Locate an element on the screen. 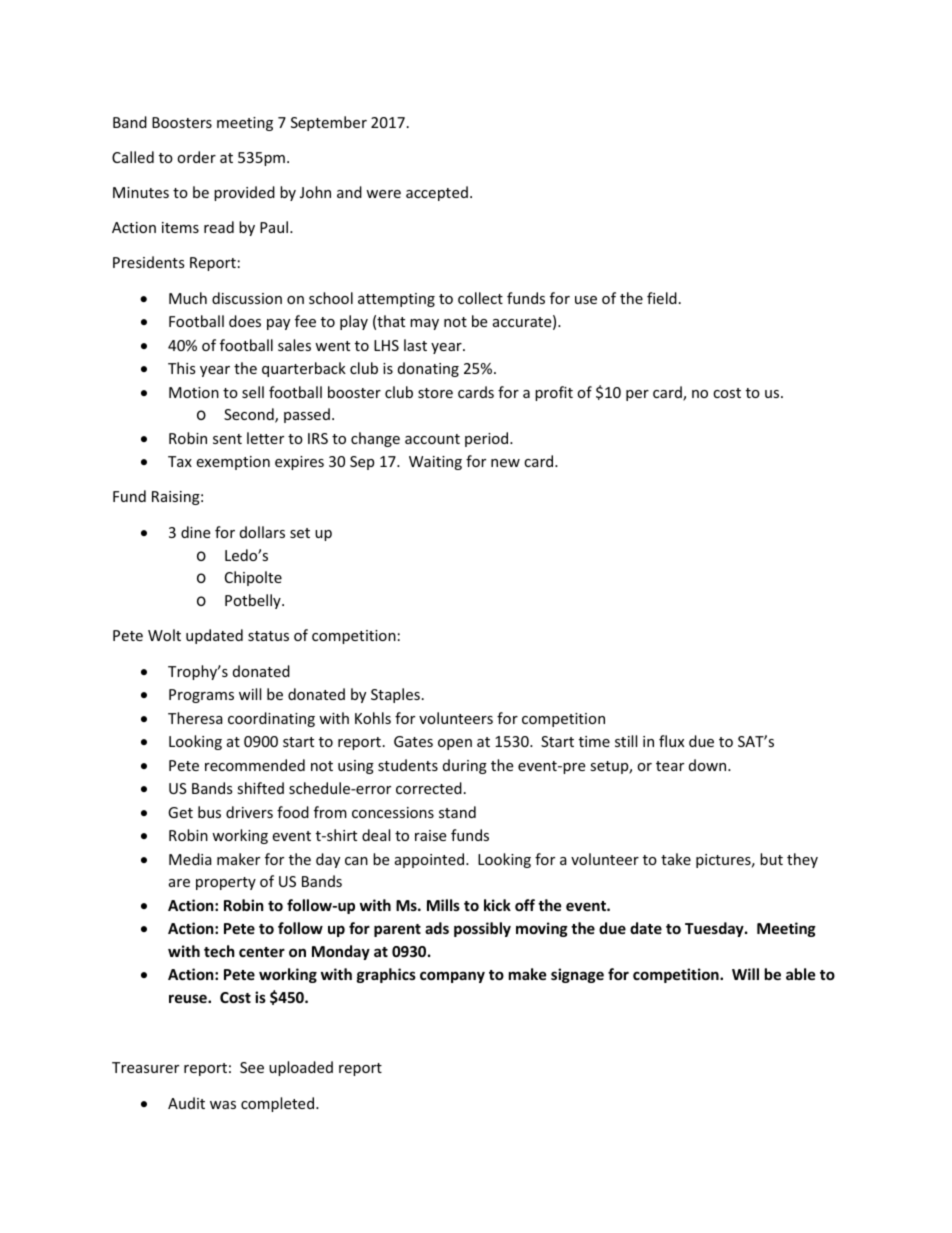 This screenshot has width=952, height=1233. See is located at coordinates (252, 1067).
